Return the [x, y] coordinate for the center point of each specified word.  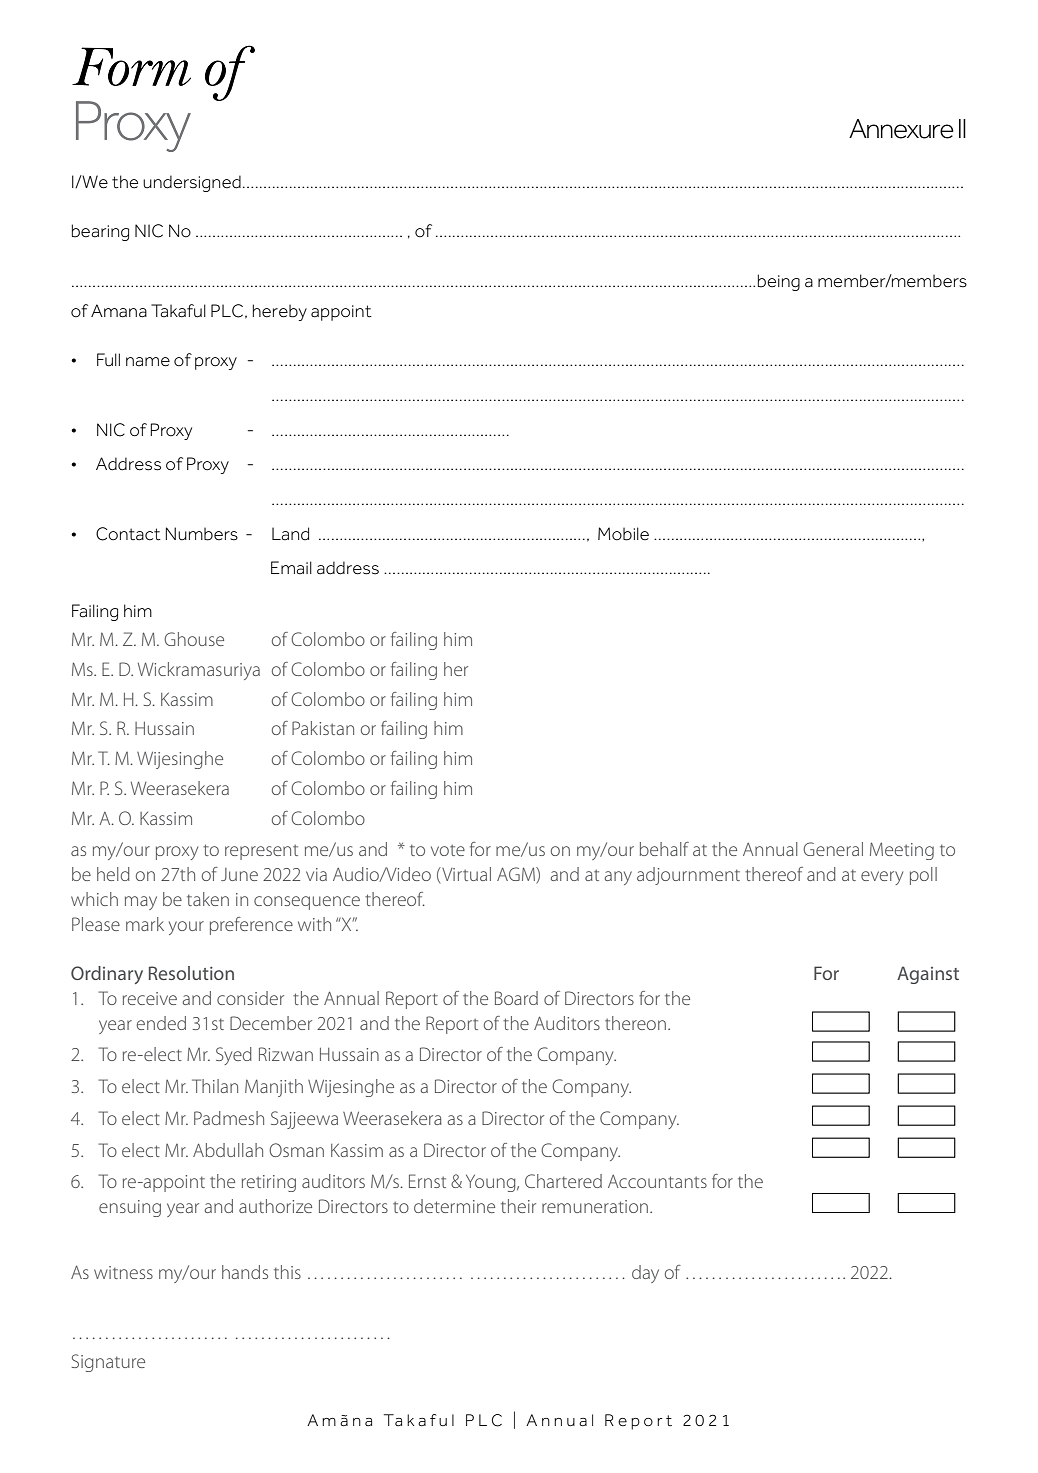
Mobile [623, 534]
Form [131, 66]
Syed [234, 1056]
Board [516, 998]
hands [245, 1272]
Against [928, 975]
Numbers [201, 534]
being [779, 282]
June [239, 874]
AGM [517, 875]
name [148, 362]
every [882, 878]
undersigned [192, 183]
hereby [280, 312]
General [833, 849]
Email [291, 568]
